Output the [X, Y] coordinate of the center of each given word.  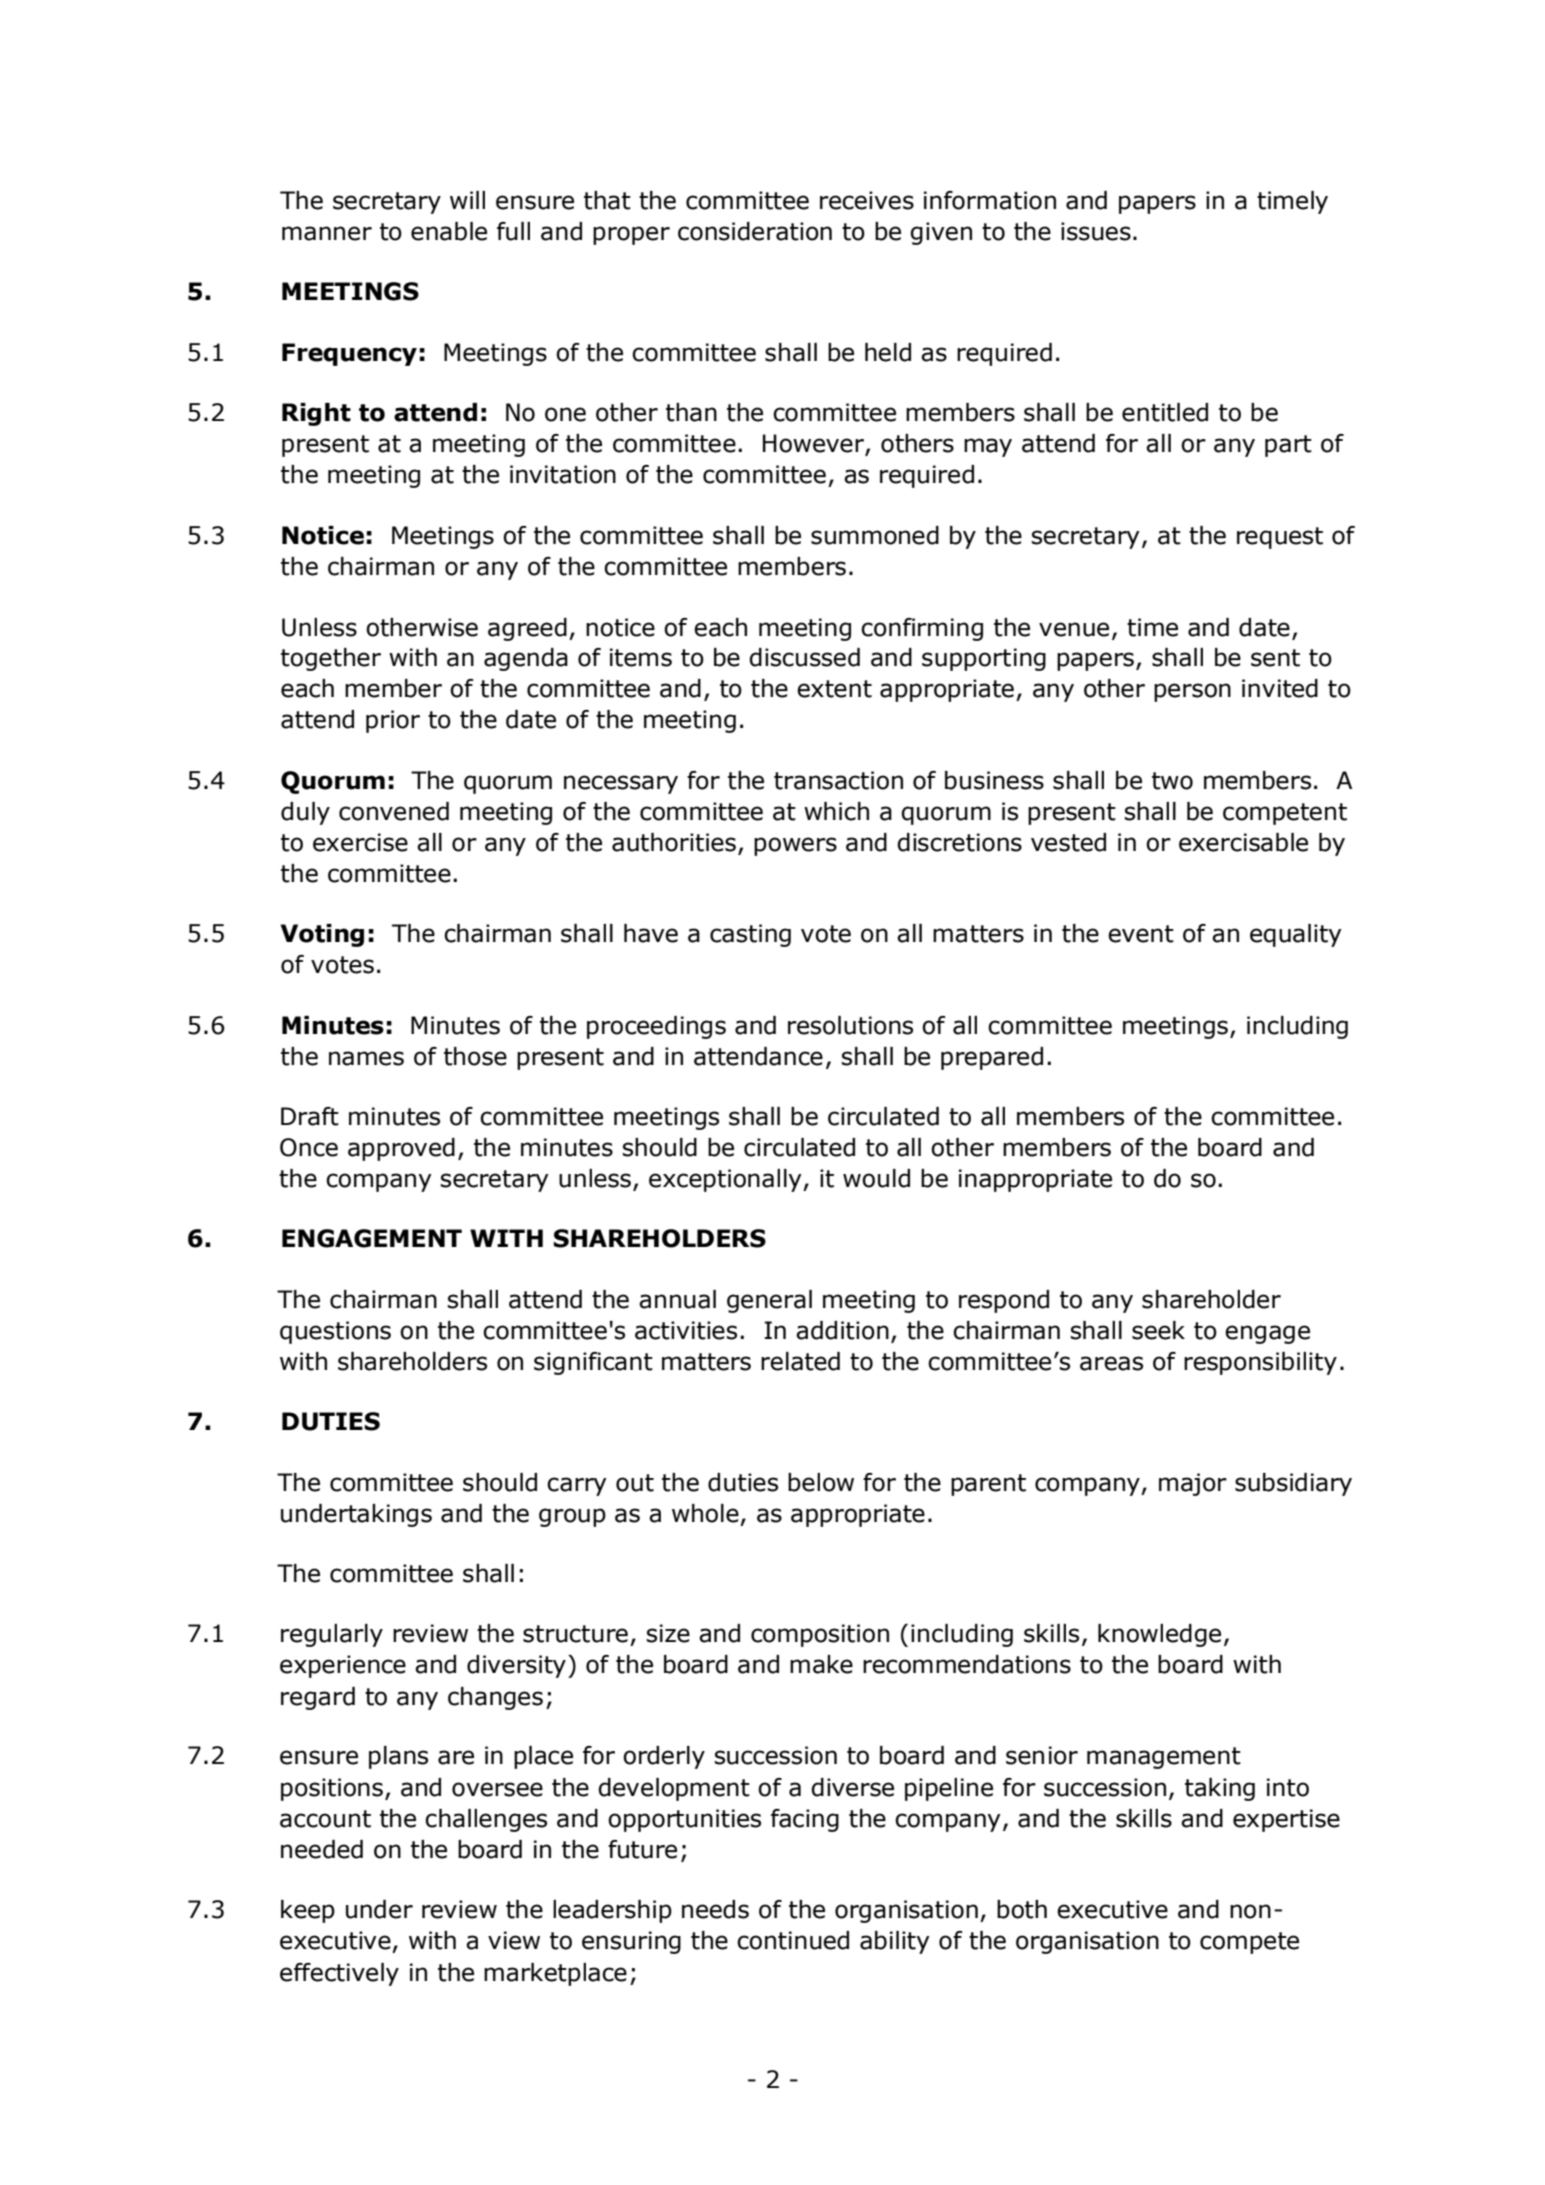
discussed [804, 657]
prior [393, 721]
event [1141, 934]
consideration [755, 231]
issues [1096, 231]
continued [793, 1940]
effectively [339, 1974]
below [821, 1482]
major [1193, 1484]
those [475, 1056]
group [572, 1517]
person [1192, 692]
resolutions [850, 1025]
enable [449, 231]
